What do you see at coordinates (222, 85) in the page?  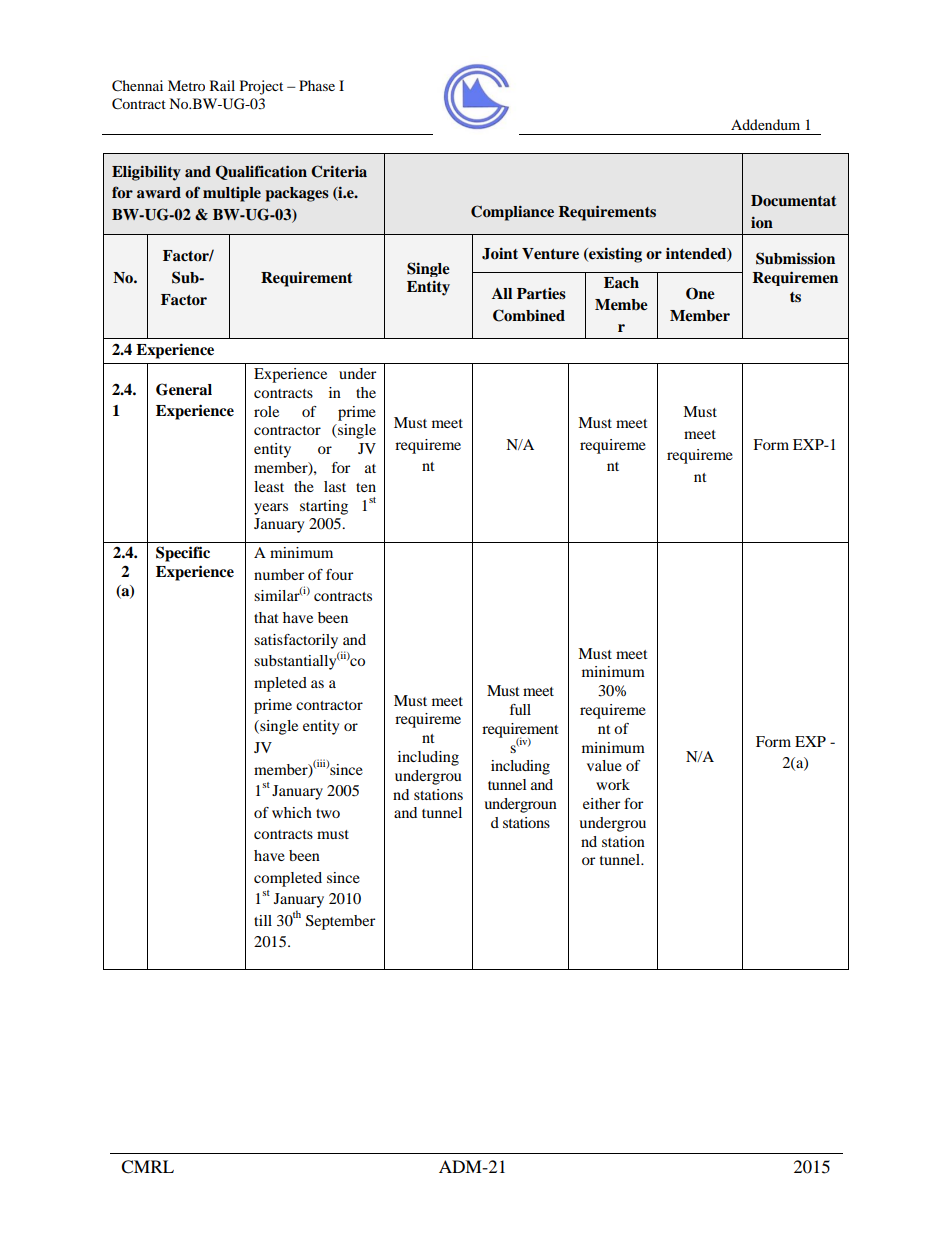 I see `Rail` at bounding box center [222, 85].
